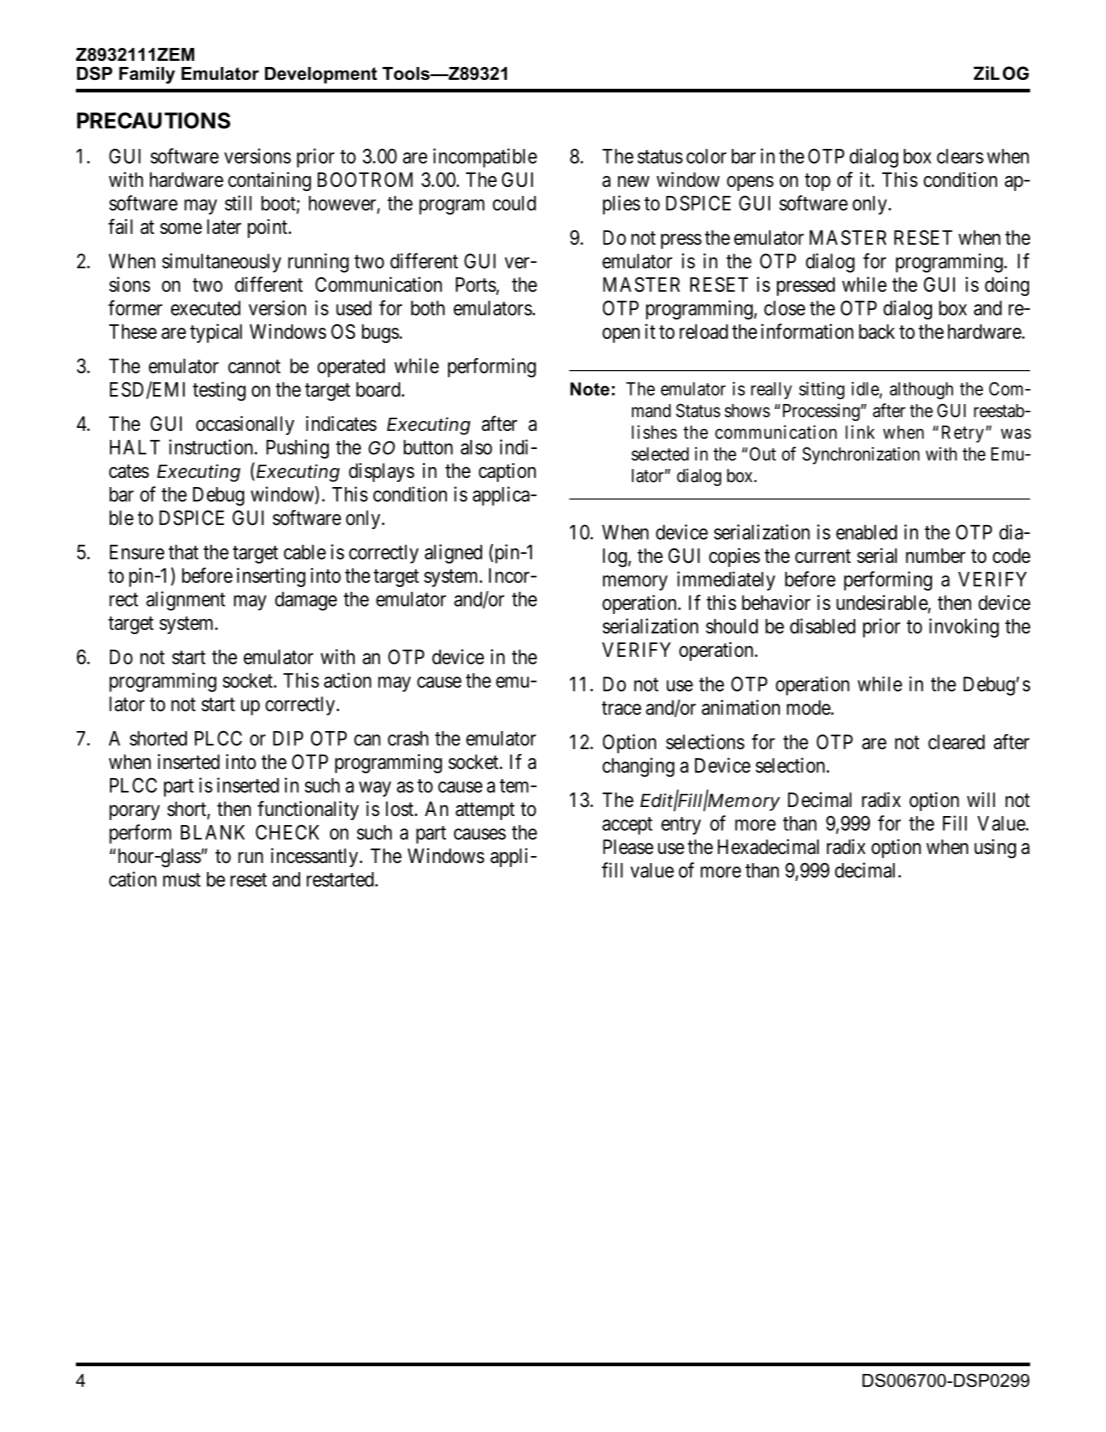  Describe the element at coordinates (213, 832) in the document. I see `BLANK` at that location.
